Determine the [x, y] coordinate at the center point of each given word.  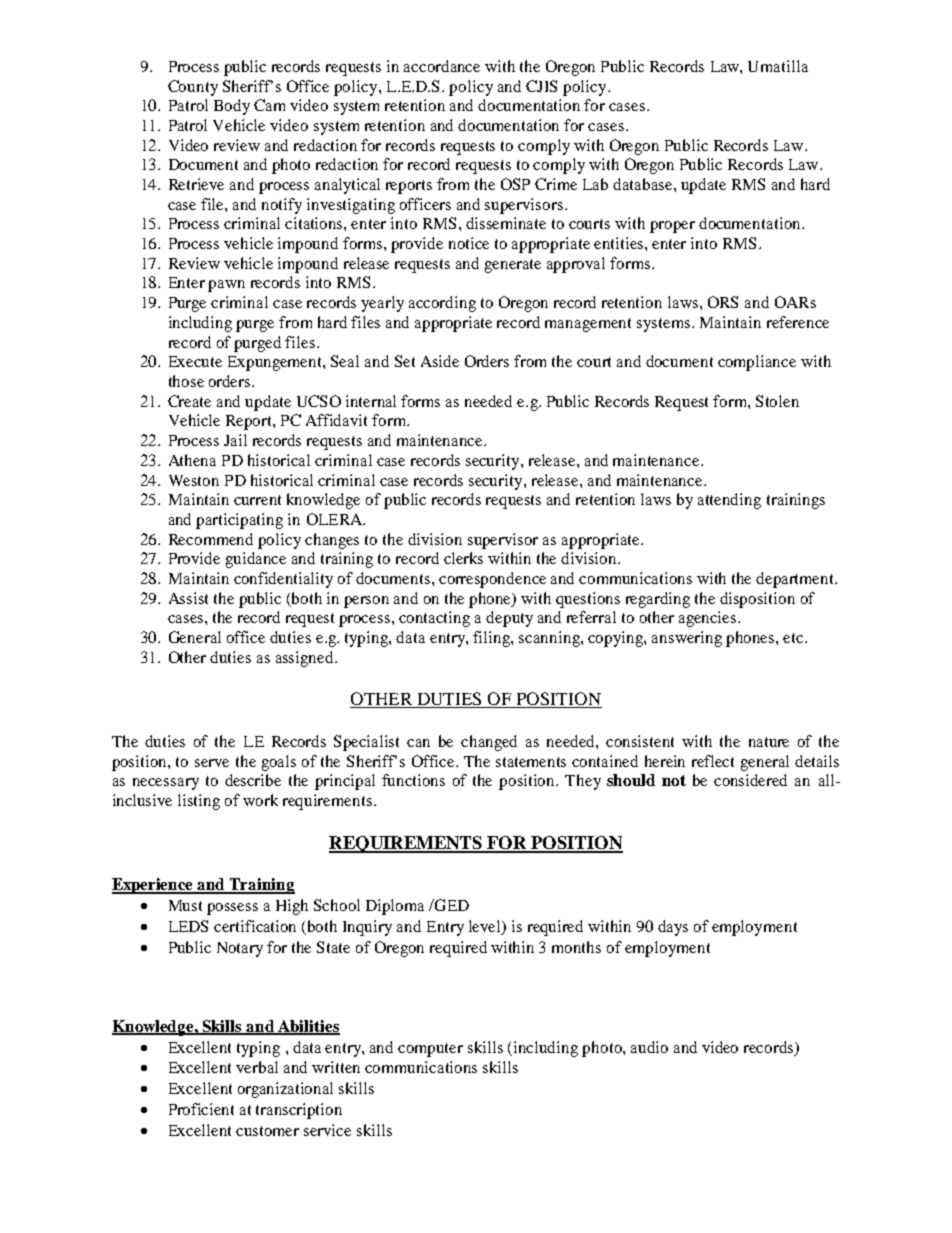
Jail [235, 440]
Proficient [201, 1109]
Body [232, 107]
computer [430, 1050]
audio [649, 1047]
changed [489, 743]
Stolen [777, 401]
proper [672, 227]
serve [212, 763]
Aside [440, 361]
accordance [442, 66]
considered [750, 780]
